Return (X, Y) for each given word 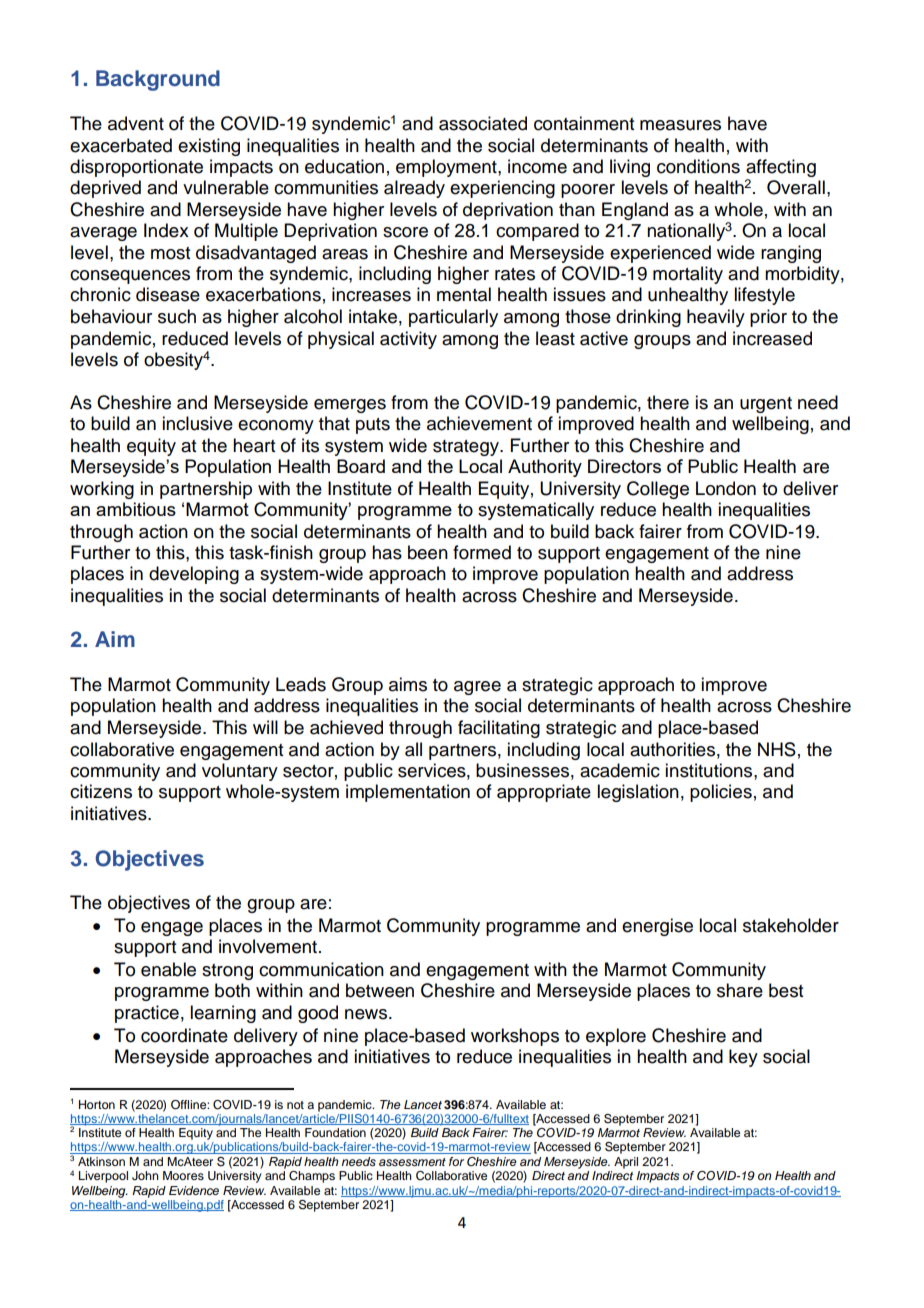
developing (194, 575)
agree (477, 688)
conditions (698, 166)
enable (168, 969)
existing (209, 147)
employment (447, 168)
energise (657, 927)
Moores (183, 1175)
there (668, 402)
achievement (479, 423)
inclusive (197, 423)
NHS (777, 749)
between (380, 990)
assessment (412, 1162)
